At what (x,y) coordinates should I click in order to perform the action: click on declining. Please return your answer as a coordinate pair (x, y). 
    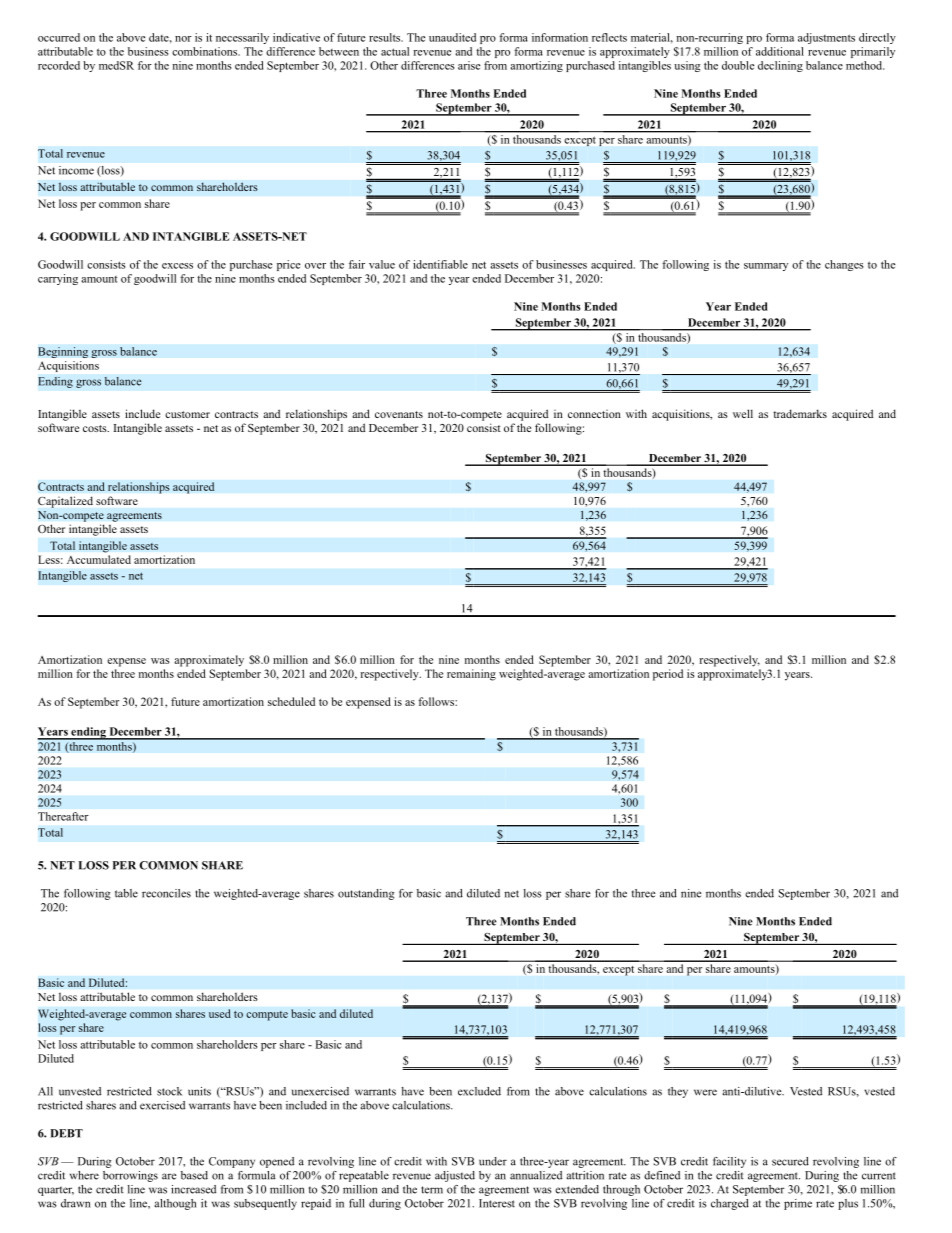
    Looking at the image, I should click on (780, 66).
